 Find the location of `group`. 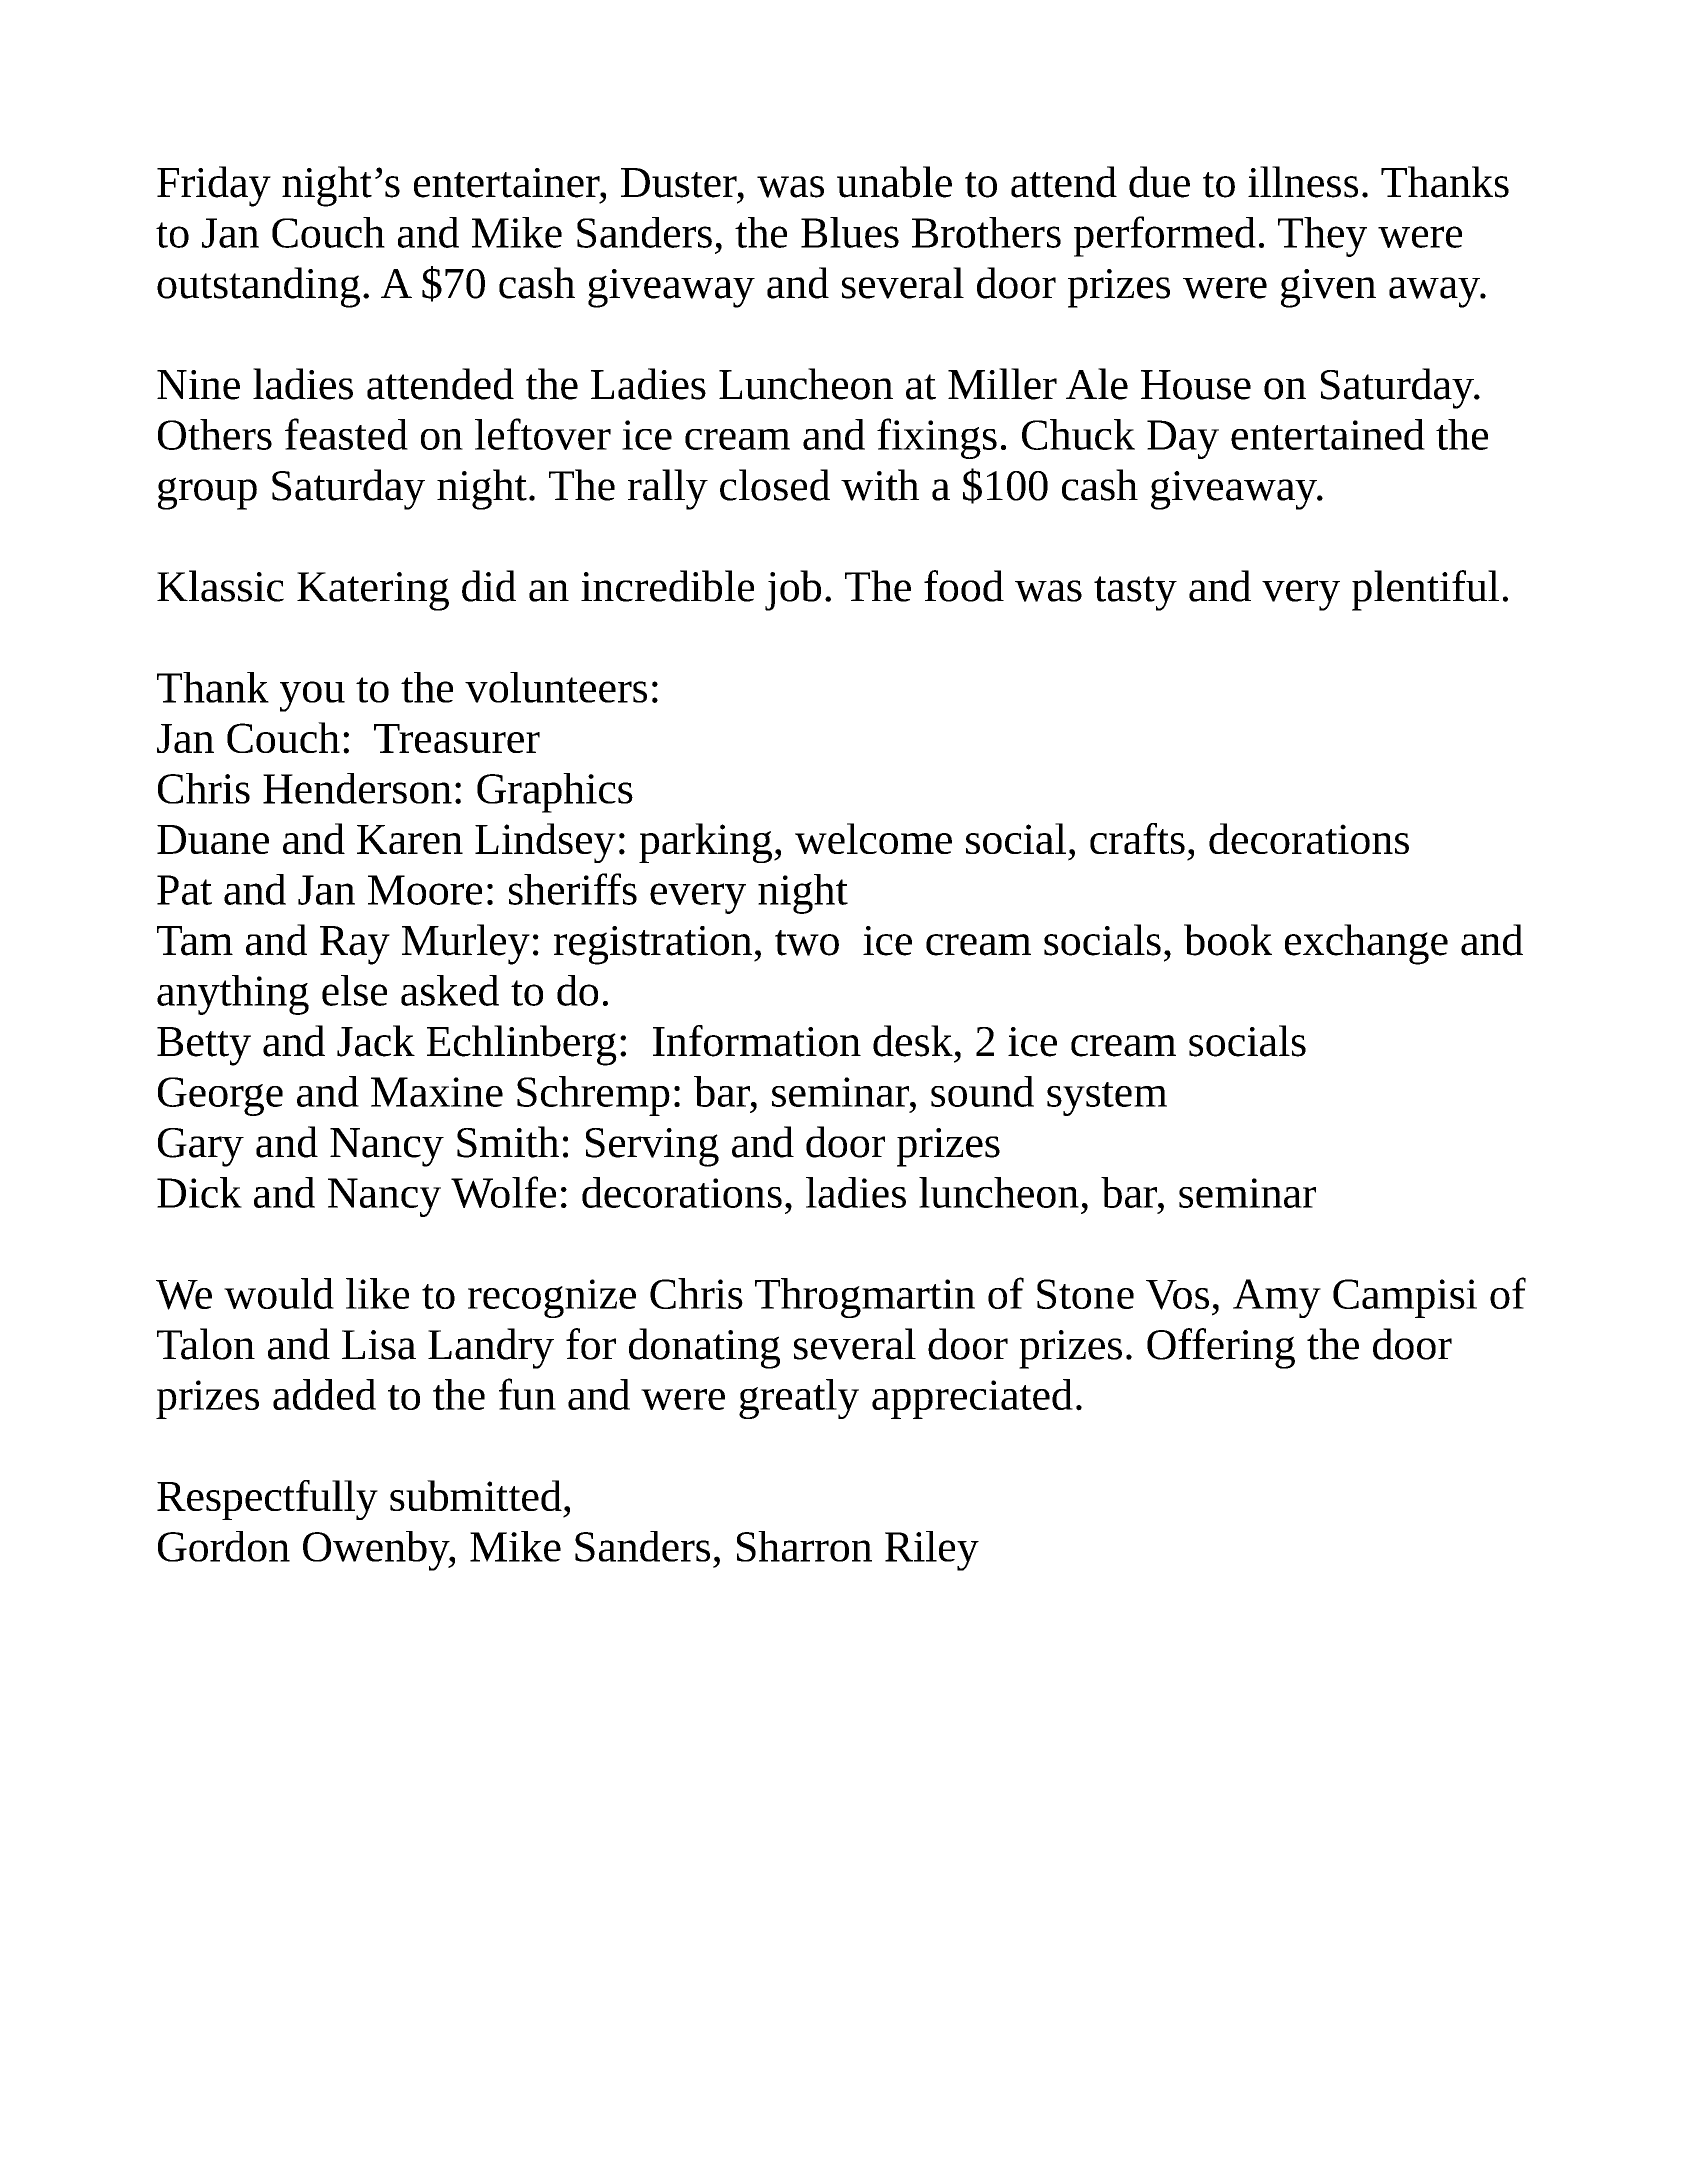

group is located at coordinates (207, 493).
